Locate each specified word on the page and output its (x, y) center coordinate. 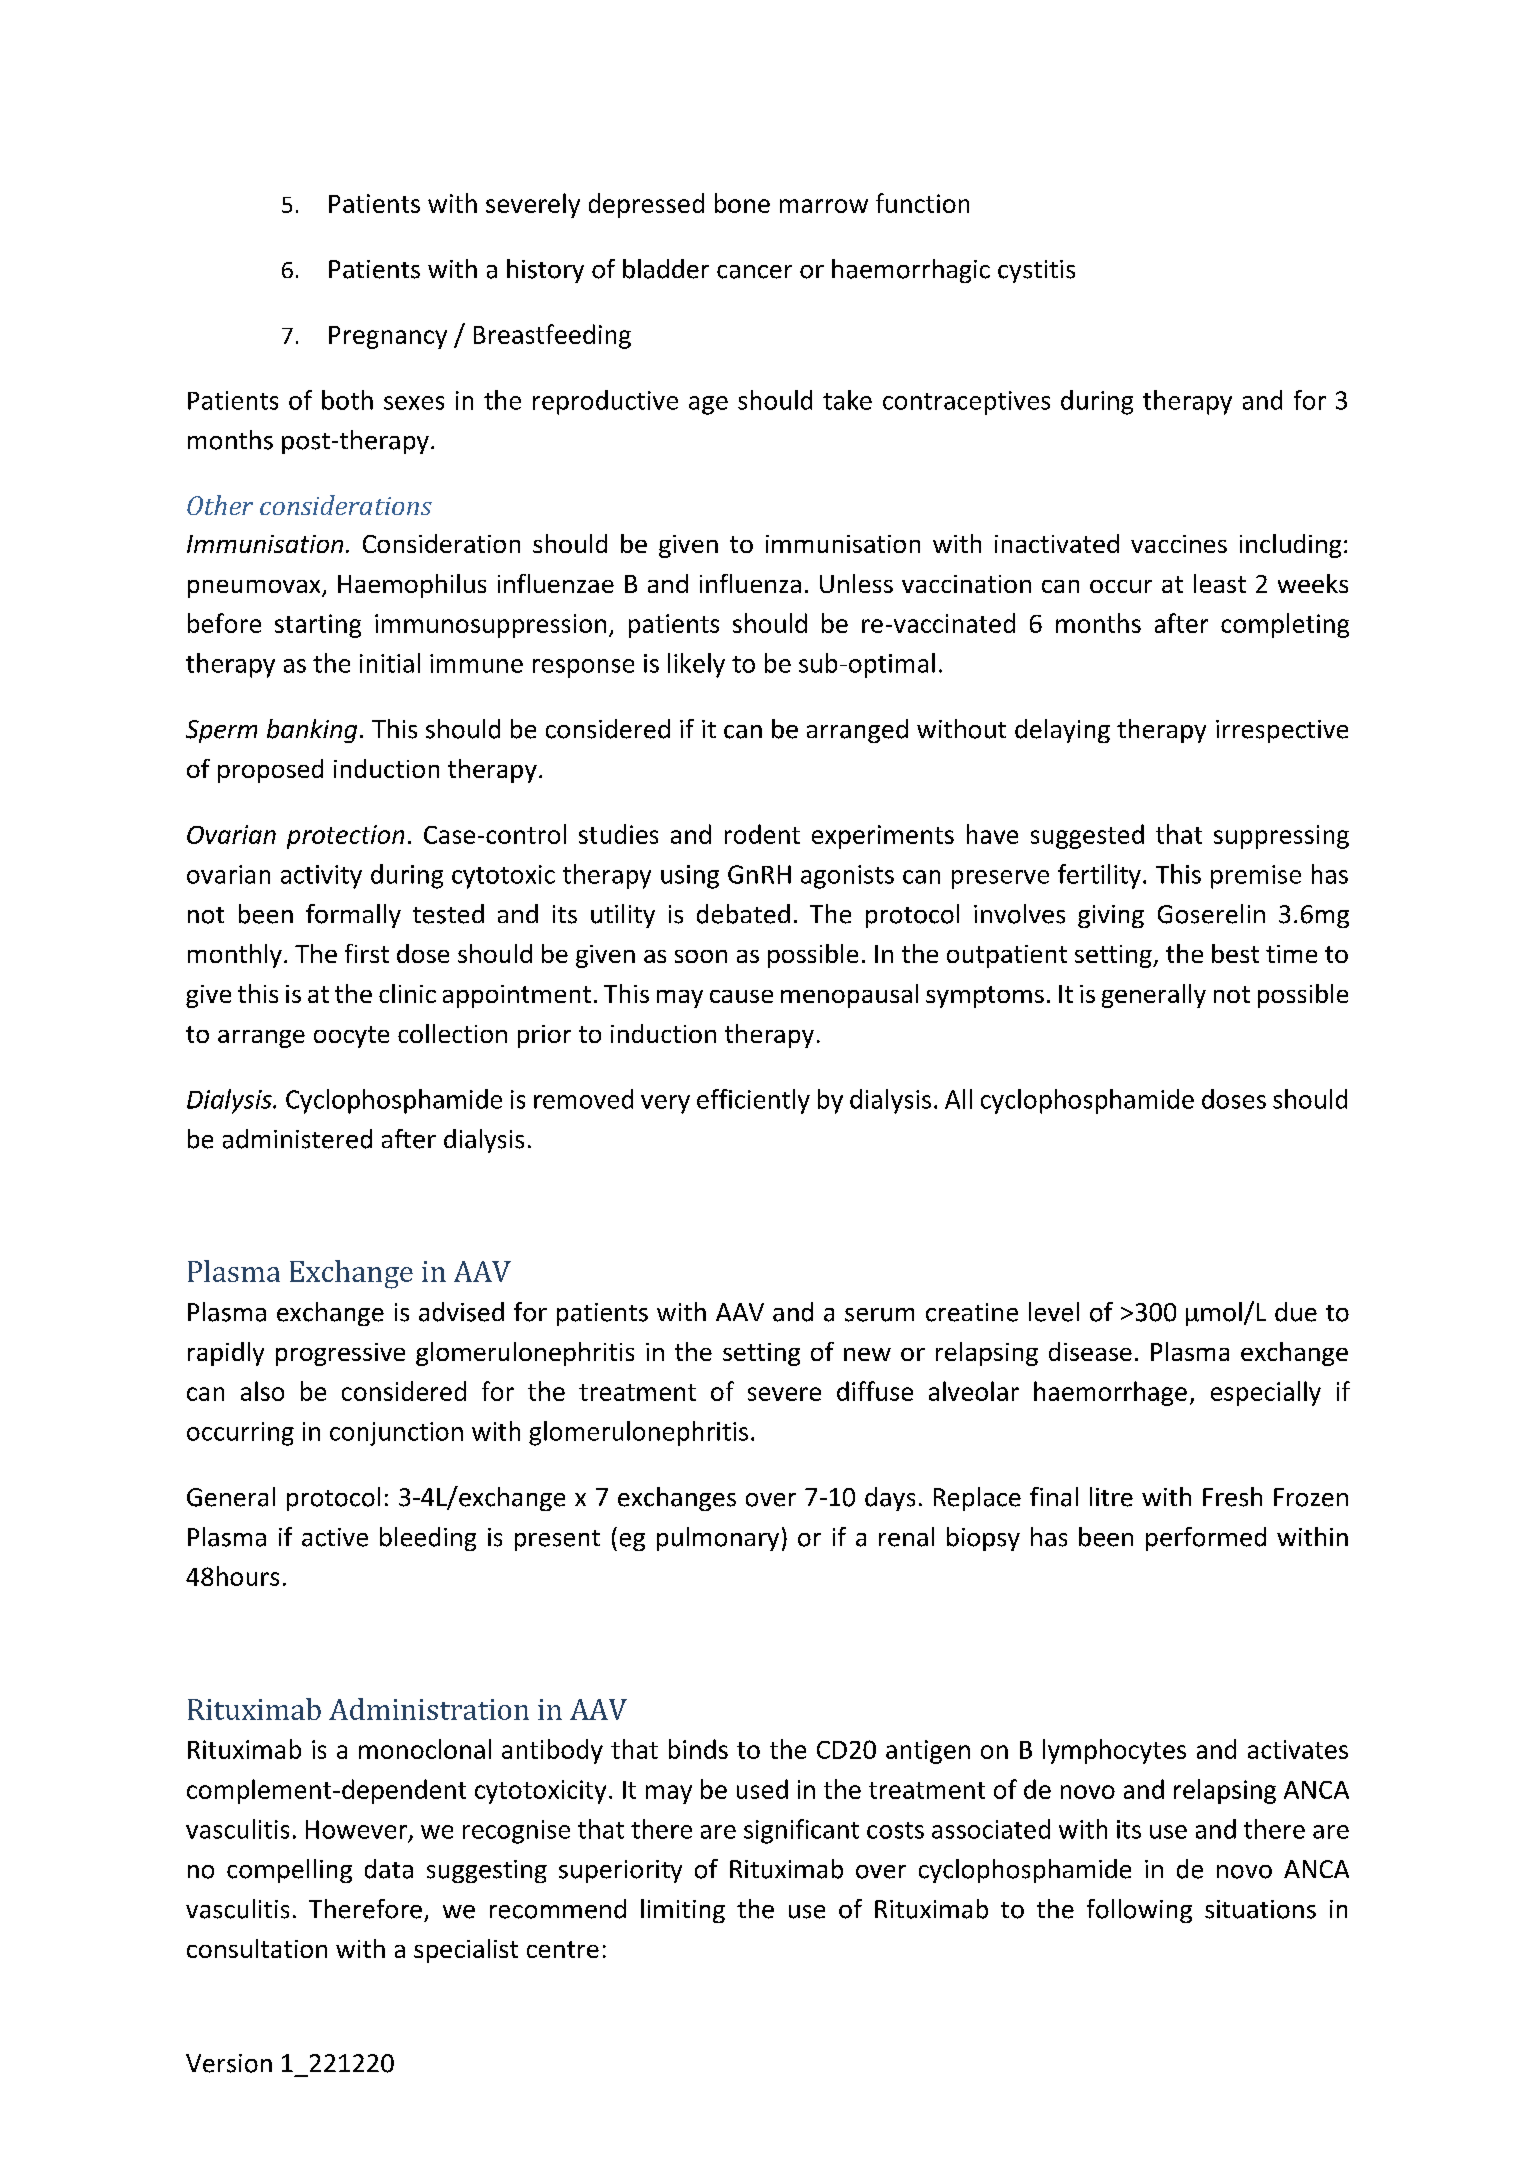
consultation (257, 1948)
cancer (754, 272)
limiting (683, 1911)
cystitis (1036, 271)
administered (297, 1139)
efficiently (753, 1101)
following (1139, 1911)
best (1235, 953)
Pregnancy (388, 337)
